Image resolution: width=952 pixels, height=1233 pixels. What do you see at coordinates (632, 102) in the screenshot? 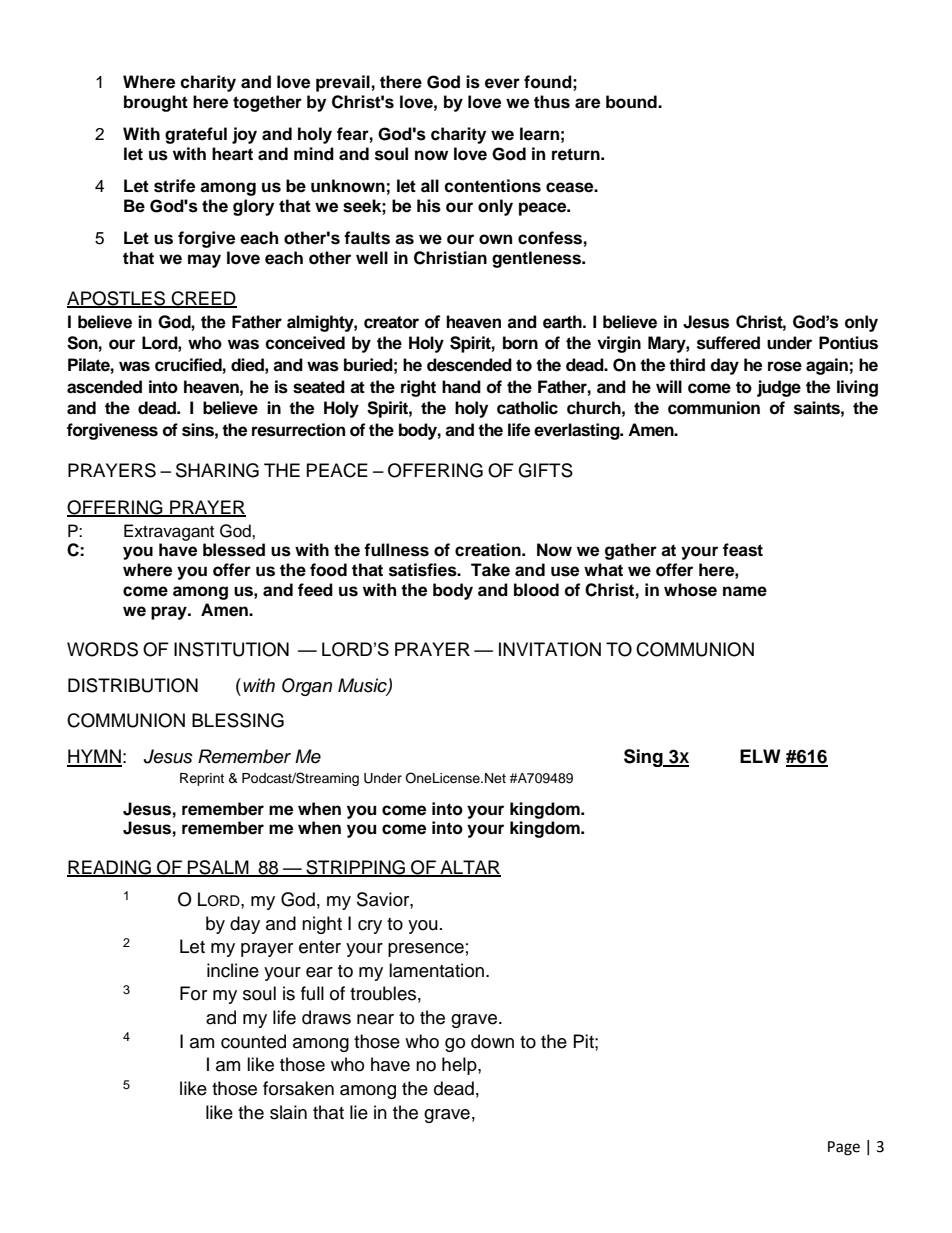
I see `bound` at bounding box center [632, 102].
